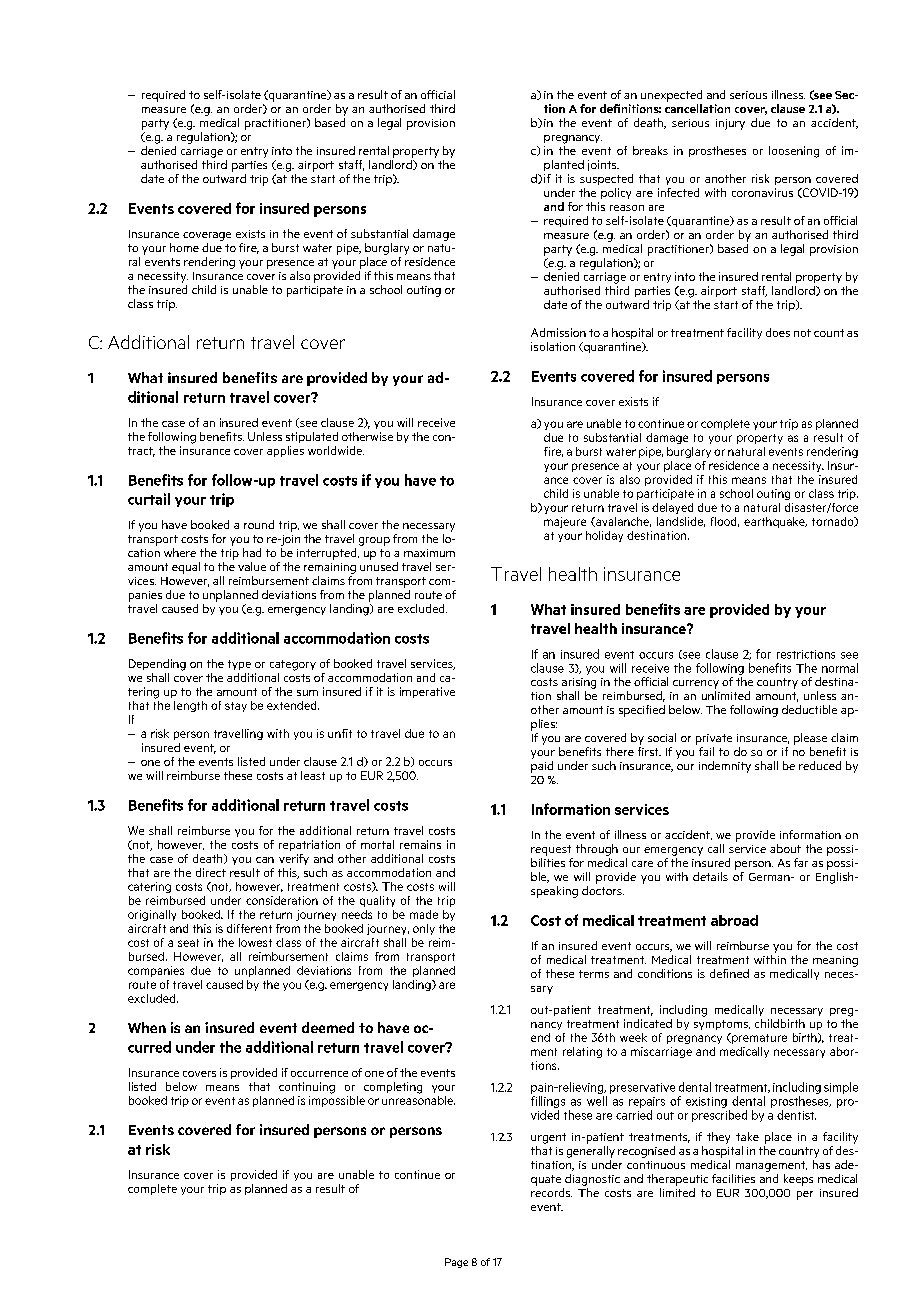 Image resolution: width=924 pixels, height=1308 pixels. Describe the element at coordinates (307, 1088) in the document. I see `continuing` at that location.
